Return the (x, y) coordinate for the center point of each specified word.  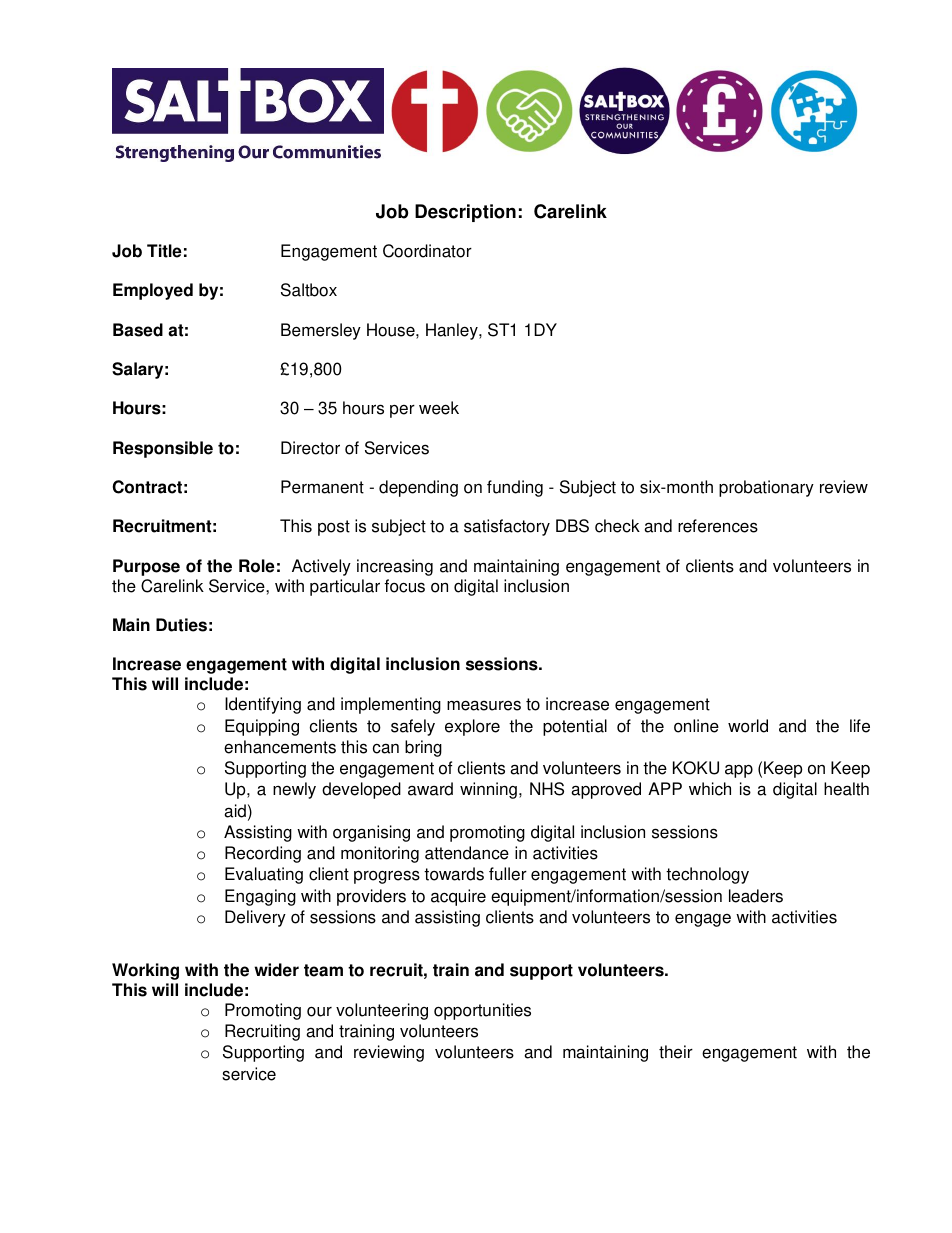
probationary (766, 488)
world (748, 726)
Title (164, 251)
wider (276, 970)
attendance (467, 853)
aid (235, 811)
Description (465, 213)
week (439, 408)
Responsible (163, 449)
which (710, 789)
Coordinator (427, 251)
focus (405, 586)
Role (257, 566)
